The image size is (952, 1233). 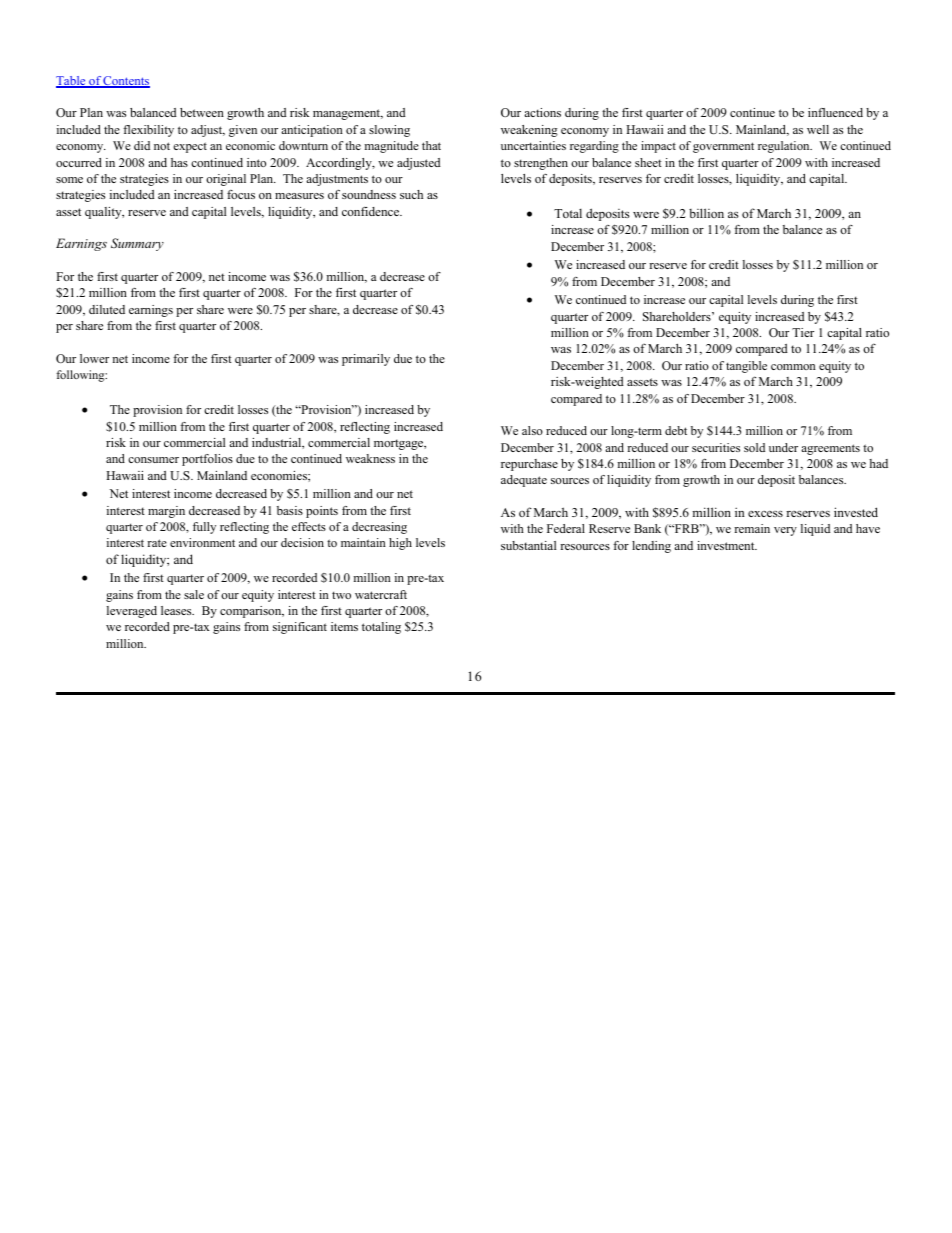 I want to click on between, so click(x=202, y=112).
